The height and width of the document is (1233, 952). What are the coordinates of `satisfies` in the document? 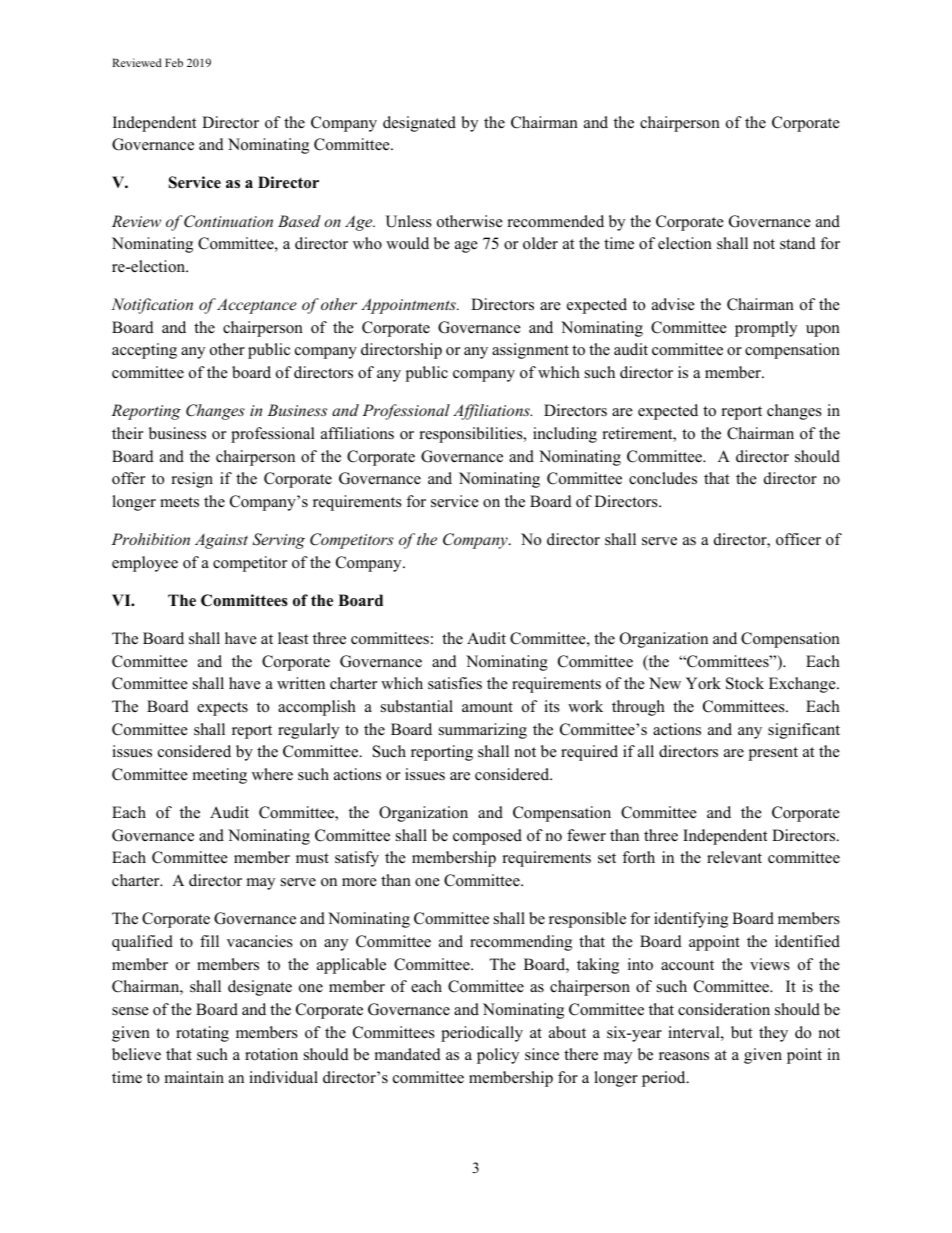 It's located at (455, 683).
